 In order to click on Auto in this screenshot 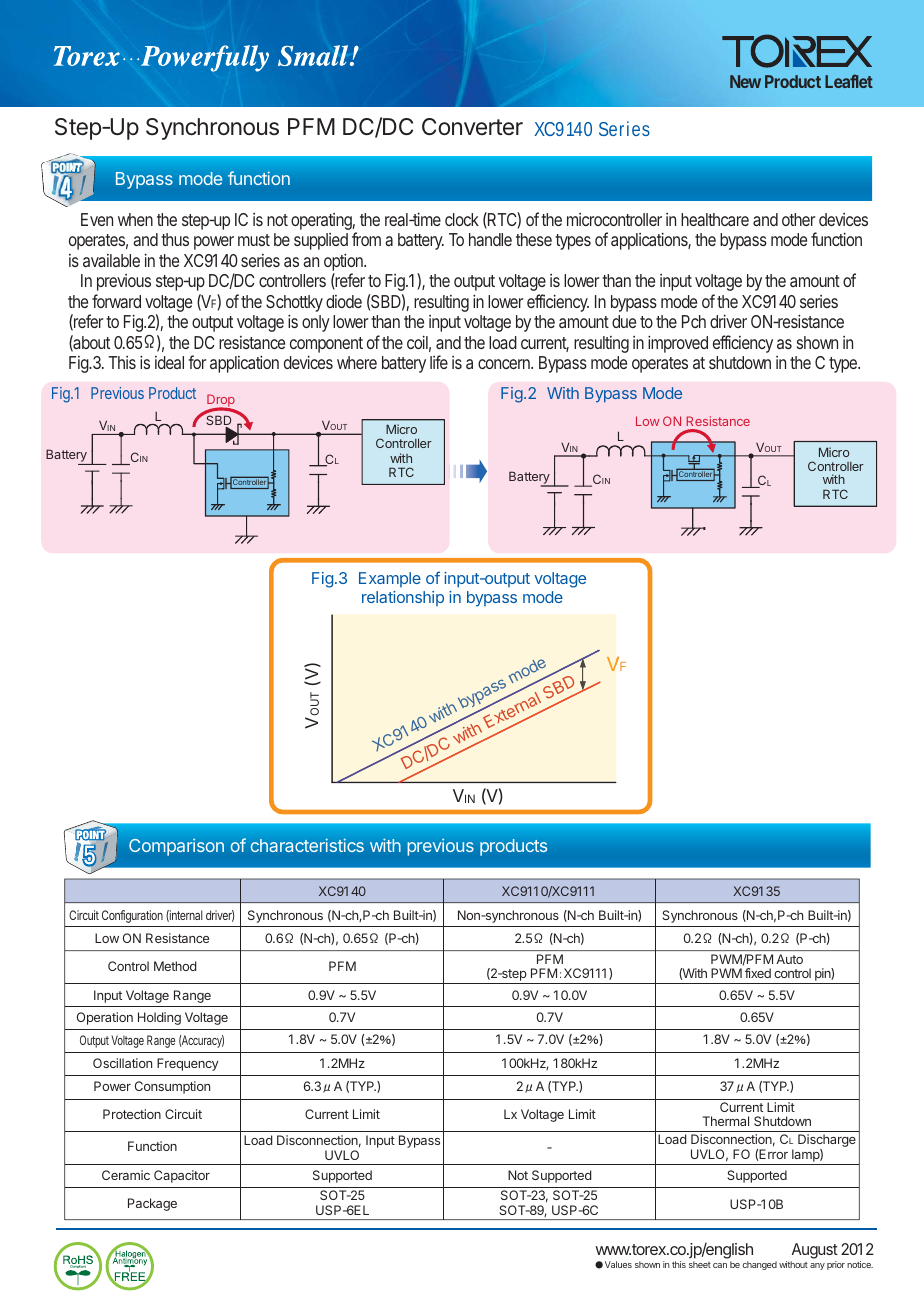, I will do `click(790, 959)`.
